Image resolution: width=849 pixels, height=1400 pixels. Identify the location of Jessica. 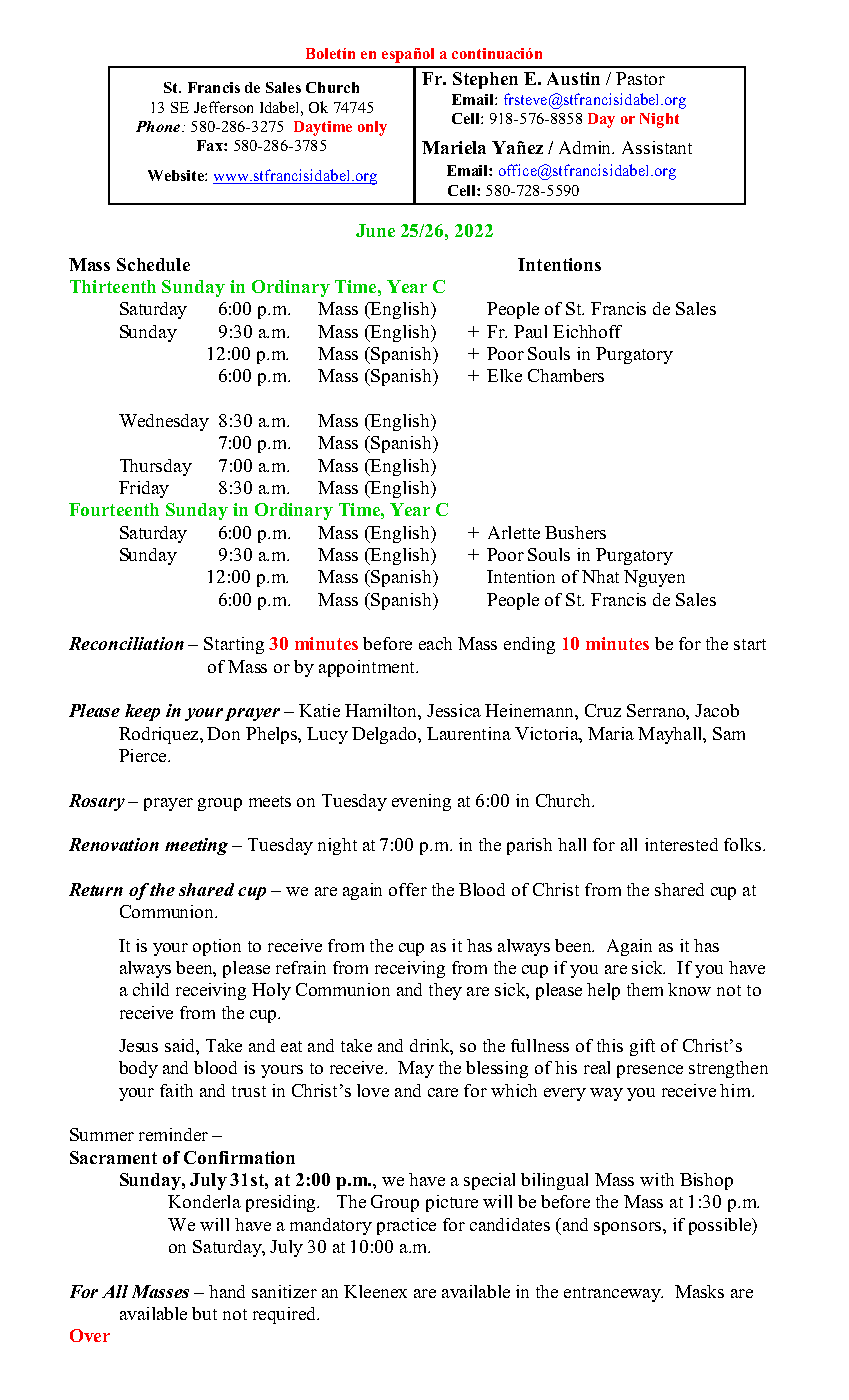
(454, 710).
